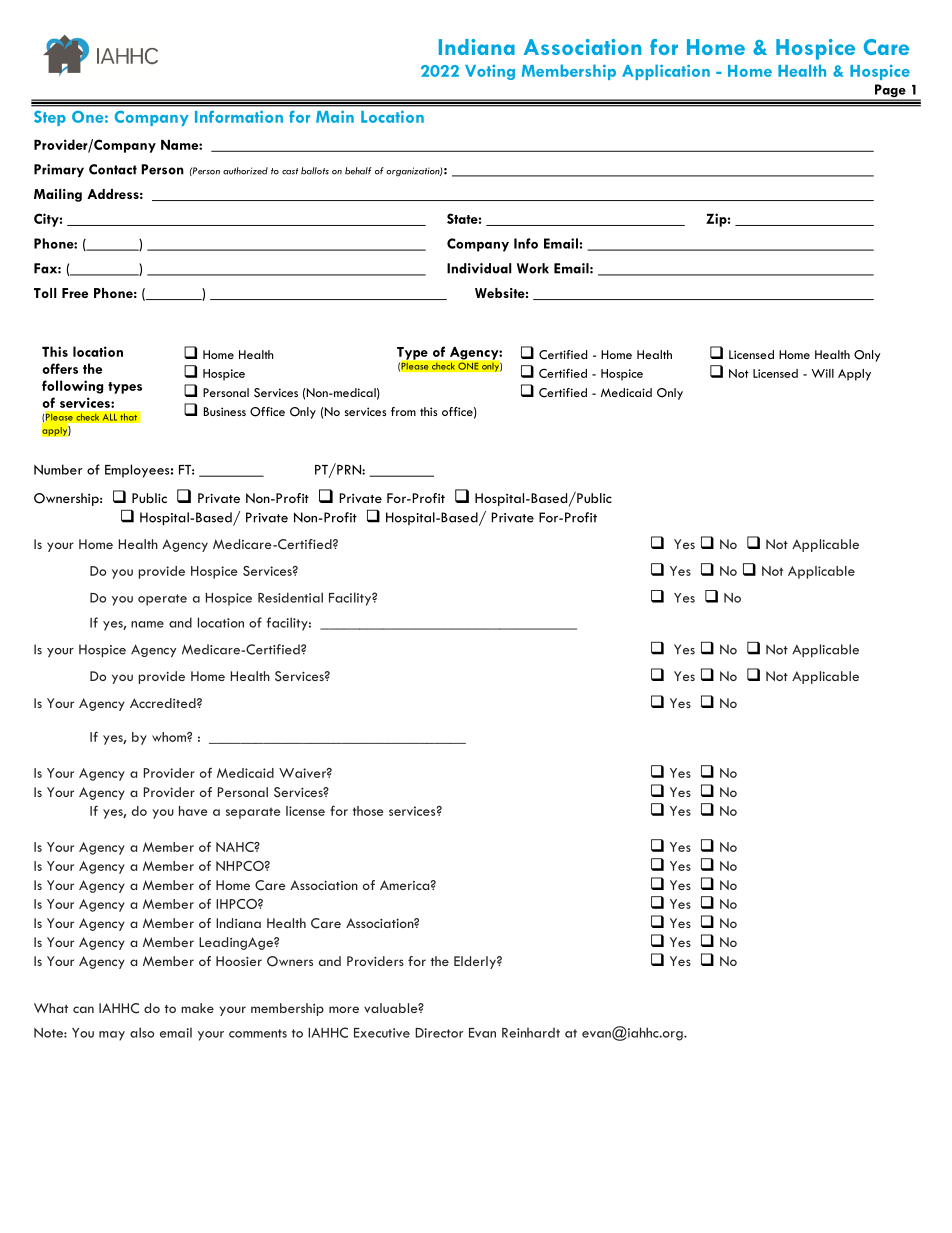 The width and height of the screenshot is (952, 1233). I want to click on Step, so click(50, 118).
